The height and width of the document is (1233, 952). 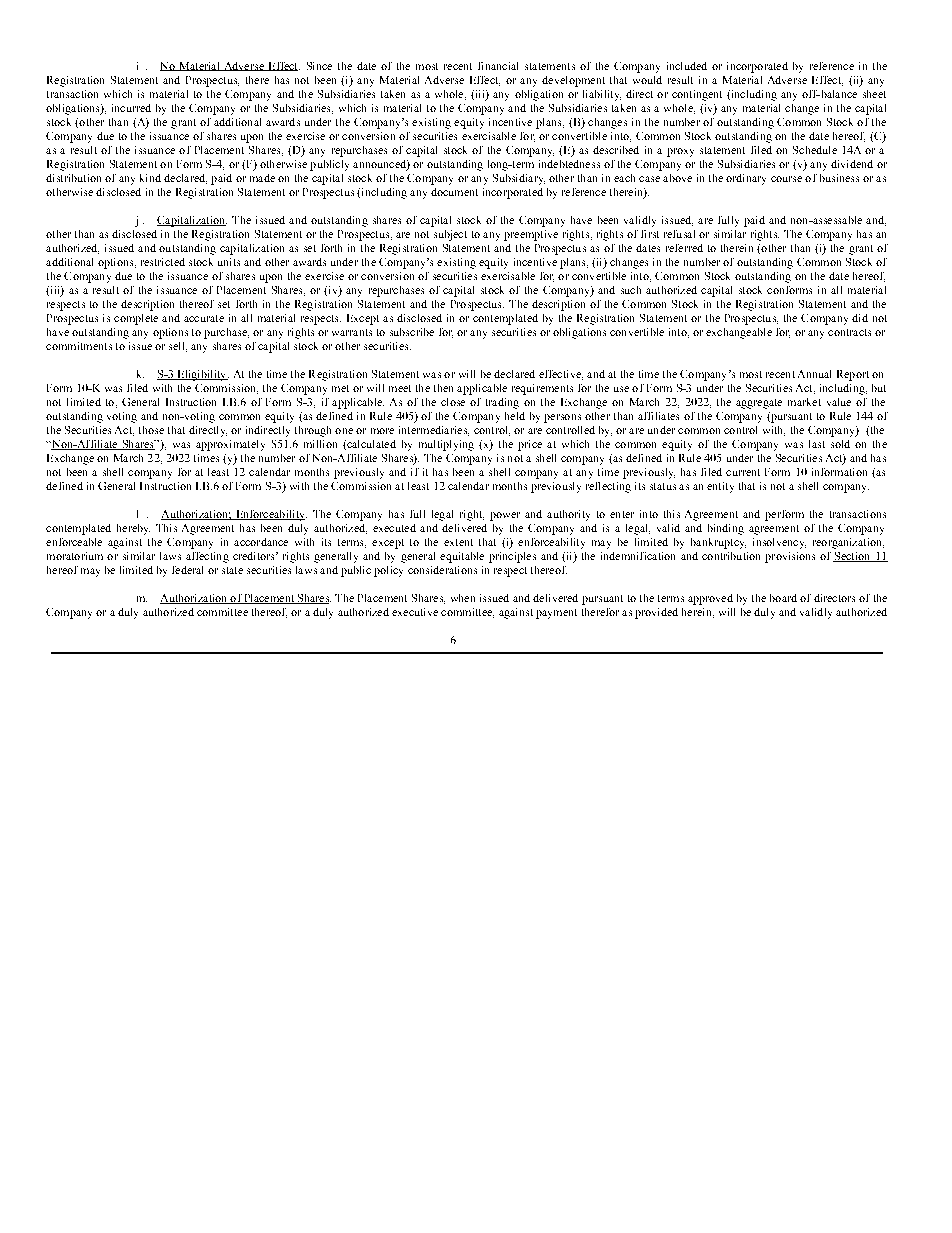 What do you see at coordinates (817, 444) in the document?
I see `last` at bounding box center [817, 444].
